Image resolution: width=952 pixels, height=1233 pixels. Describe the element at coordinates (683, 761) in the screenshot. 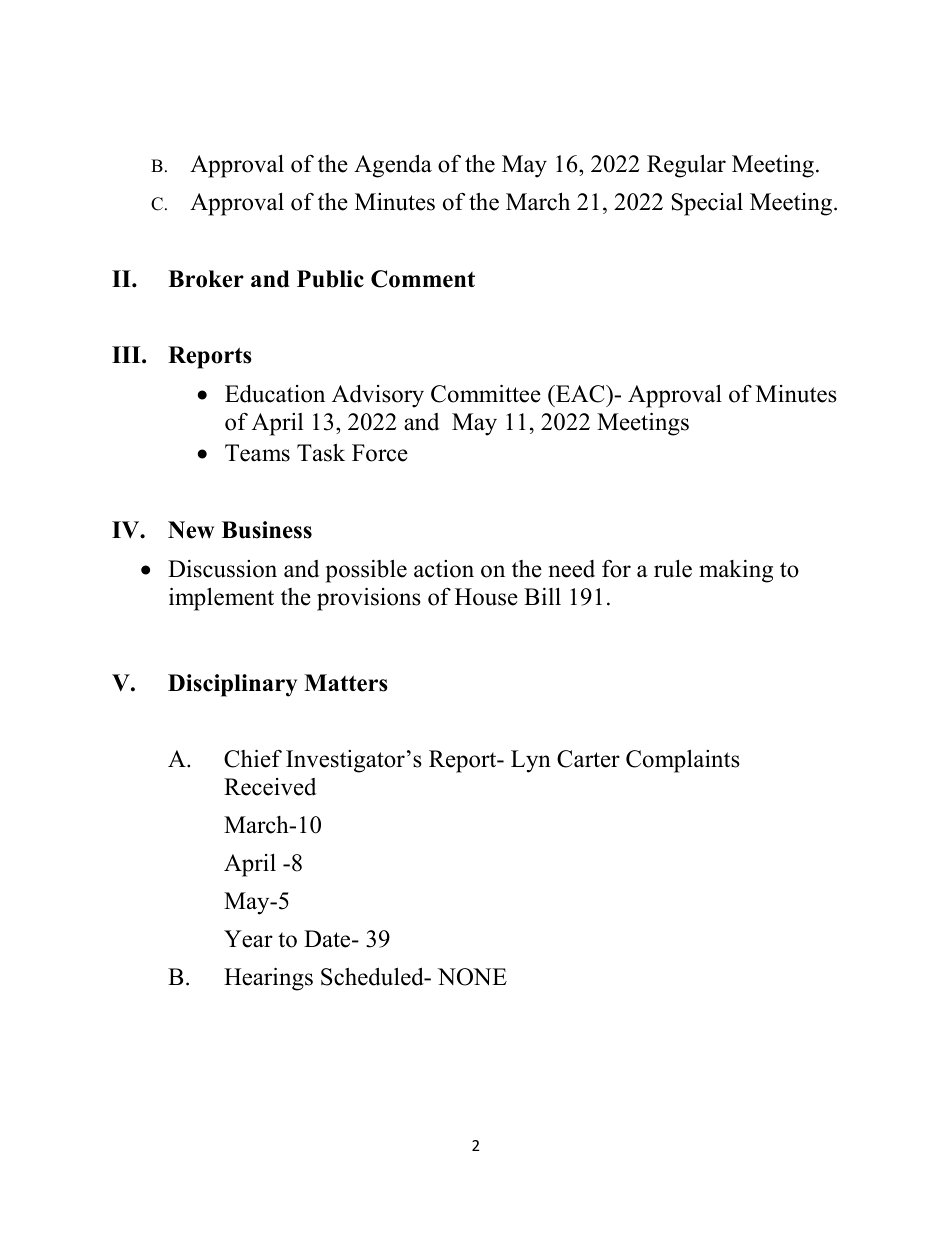

I see `Complaints` at that location.
